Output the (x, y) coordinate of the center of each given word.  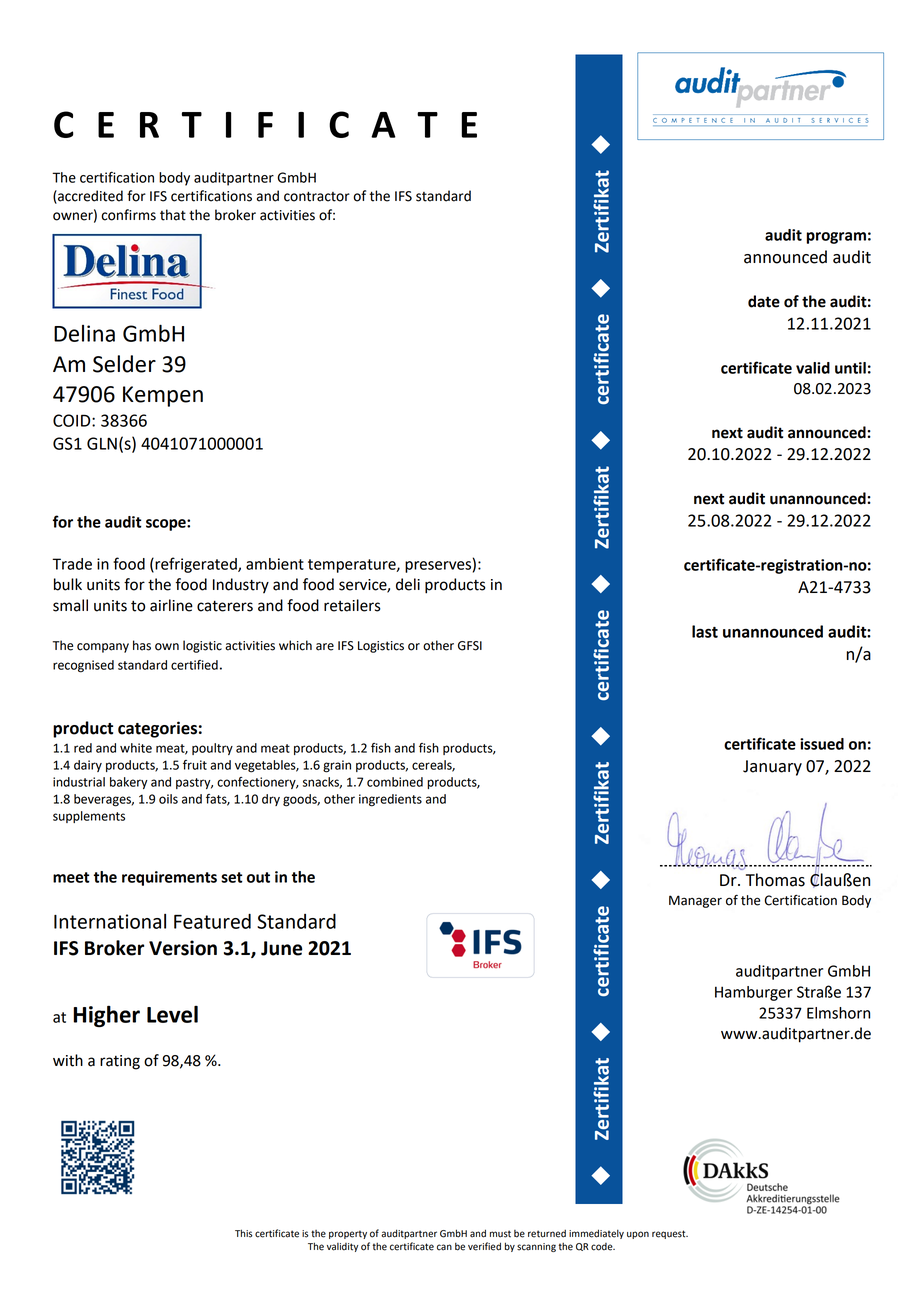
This (244, 1233)
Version (183, 948)
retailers (352, 605)
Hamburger (754, 993)
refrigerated (196, 565)
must (500, 1234)
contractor (317, 196)
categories (157, 729)
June (281, 948)
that (173, 215)
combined (395, 782)
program (836, 238)
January (772, 768)
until (850, 368)
